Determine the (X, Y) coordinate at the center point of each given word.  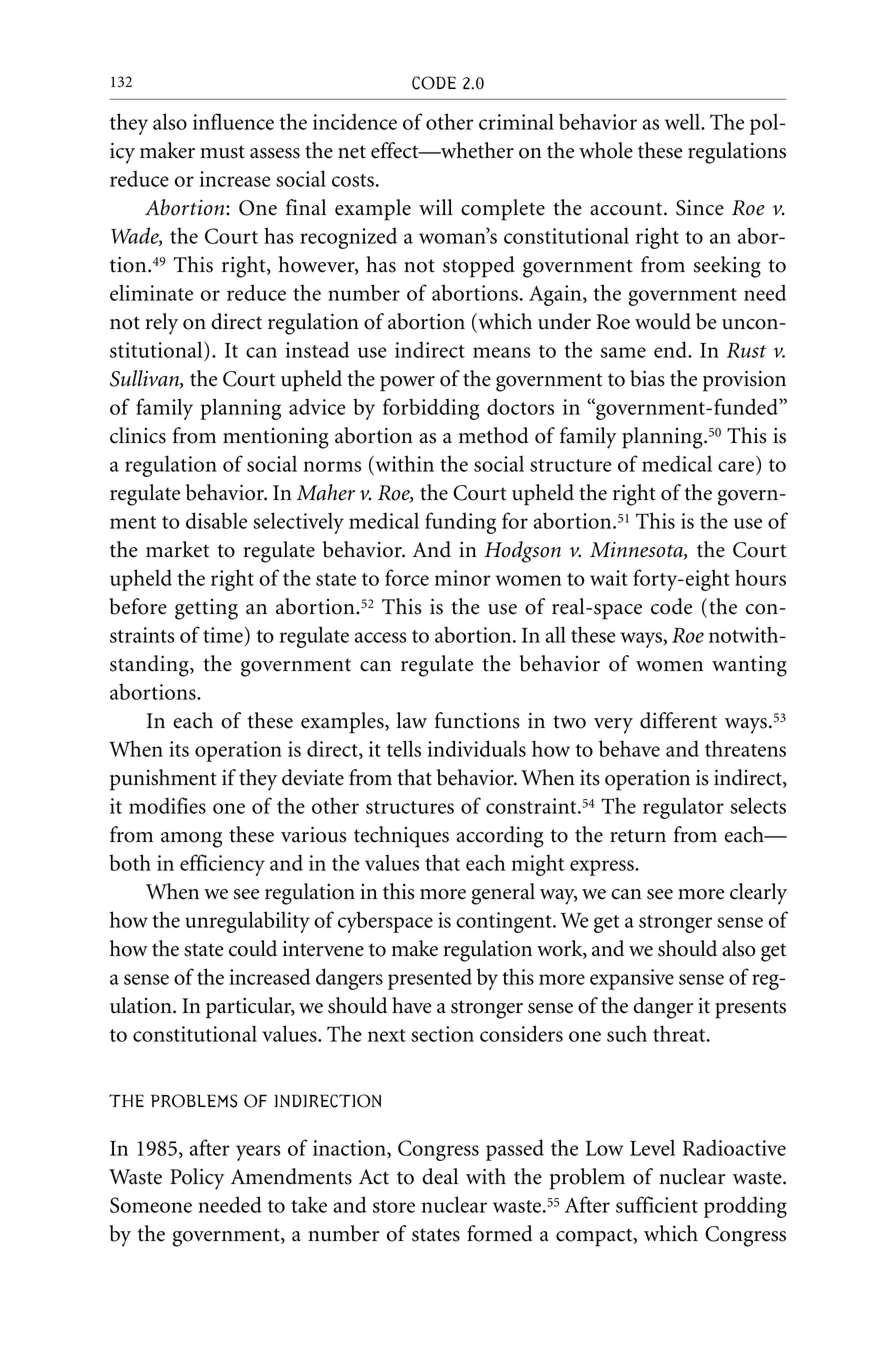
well (684, 121)
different (678, 720)
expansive (632, 979)
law (412, 720)
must (222, 152)
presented (430, 979)
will (436, 207)
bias (647, 378)
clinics (138, 435)
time (223, 635)
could (253, 948)
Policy (197, 1179)
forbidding (431, 409)
